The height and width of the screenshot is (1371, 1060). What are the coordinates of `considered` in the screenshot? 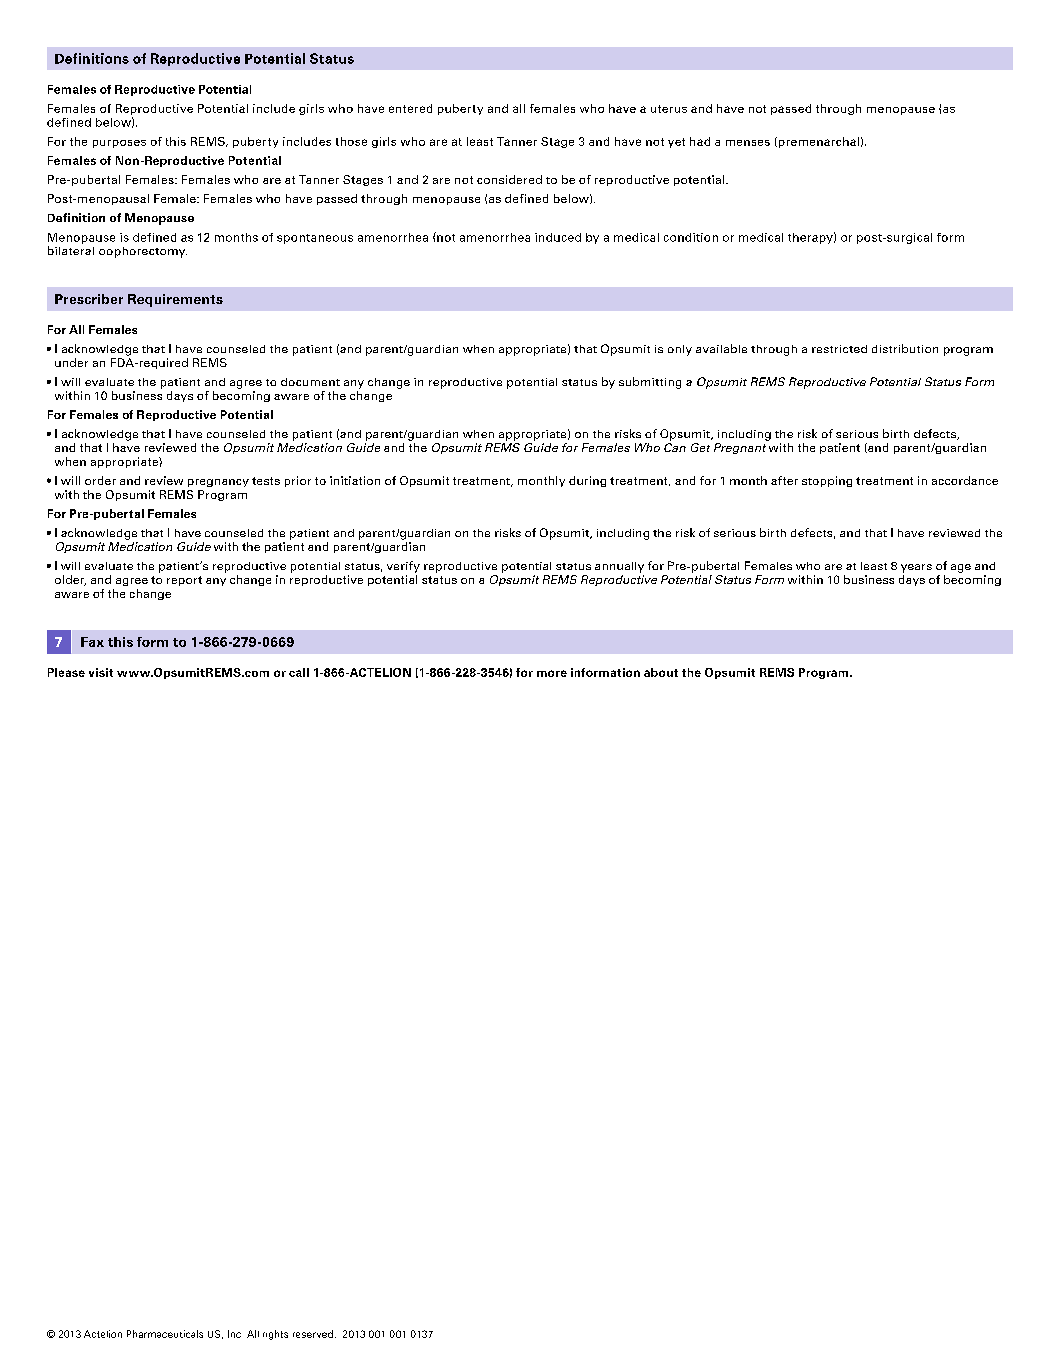 It's located at (509, 179).
